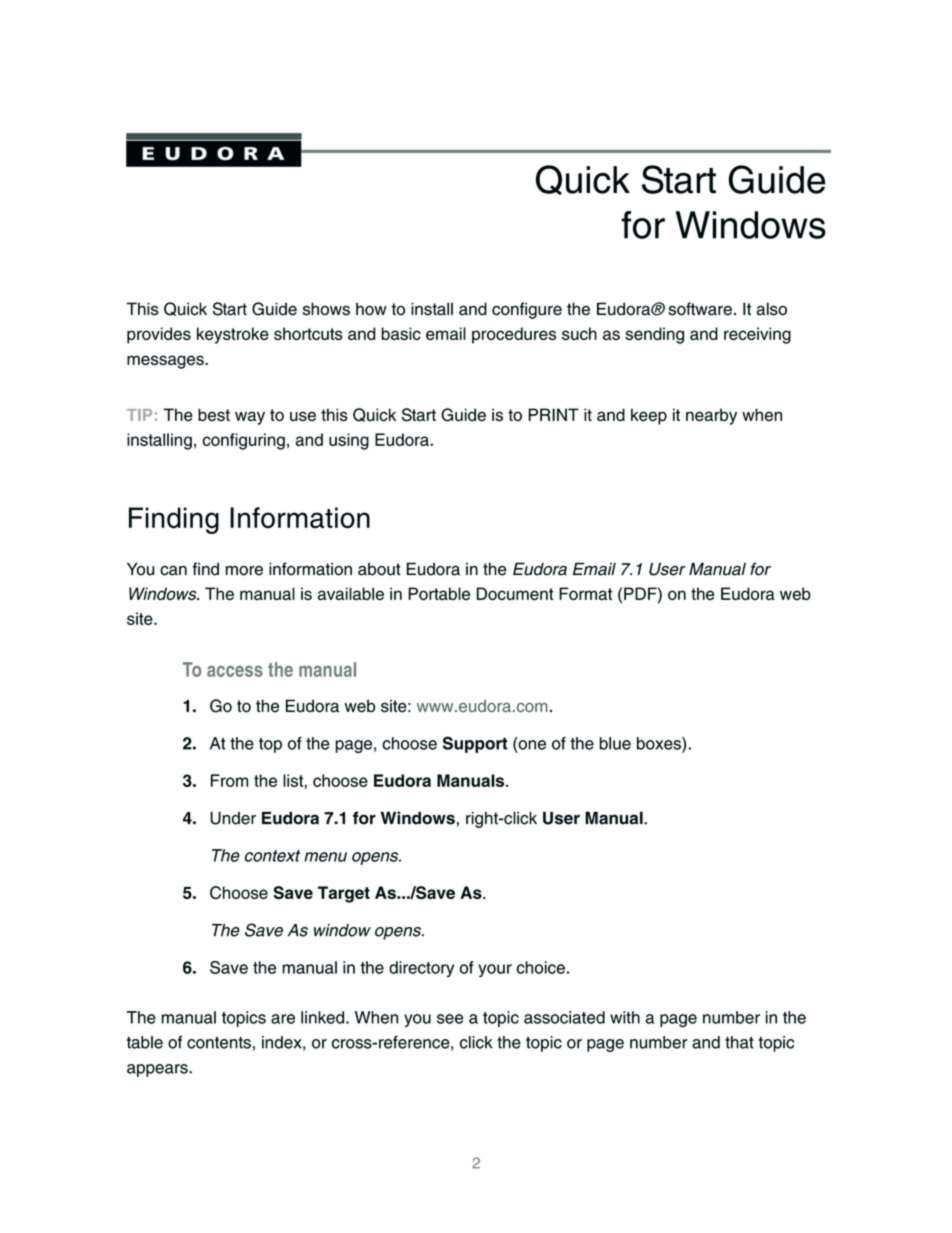 Image resolution: width=952 pixels, height=1233 pixels. Describe the element at coordinates (475, 744) in the document. I see `Support` at that location.
